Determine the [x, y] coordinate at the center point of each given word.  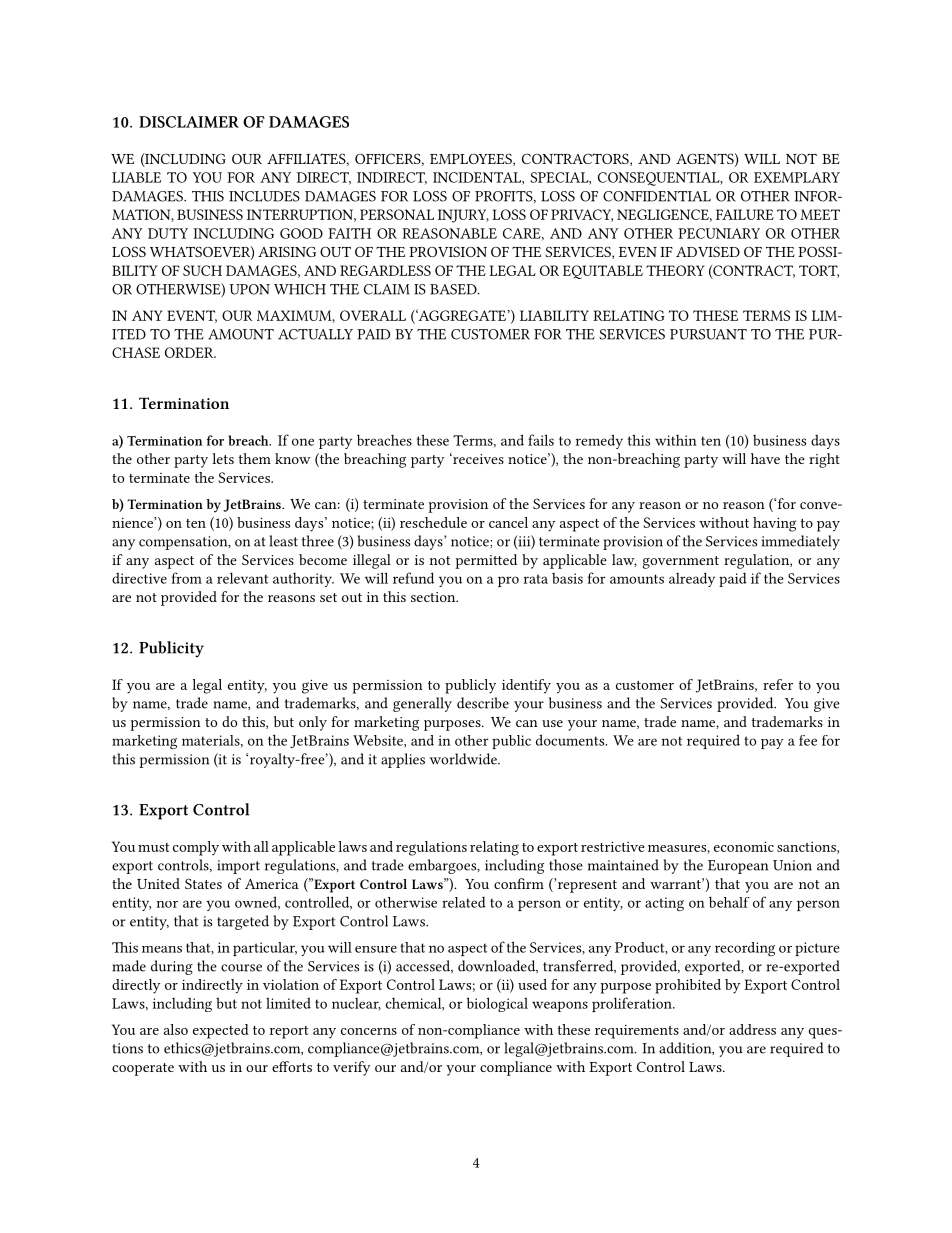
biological [497, 1004]
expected [220, 1031]
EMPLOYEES [472, 159]
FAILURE [745, 214]
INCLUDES [264, 196]
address [752, 1029]
